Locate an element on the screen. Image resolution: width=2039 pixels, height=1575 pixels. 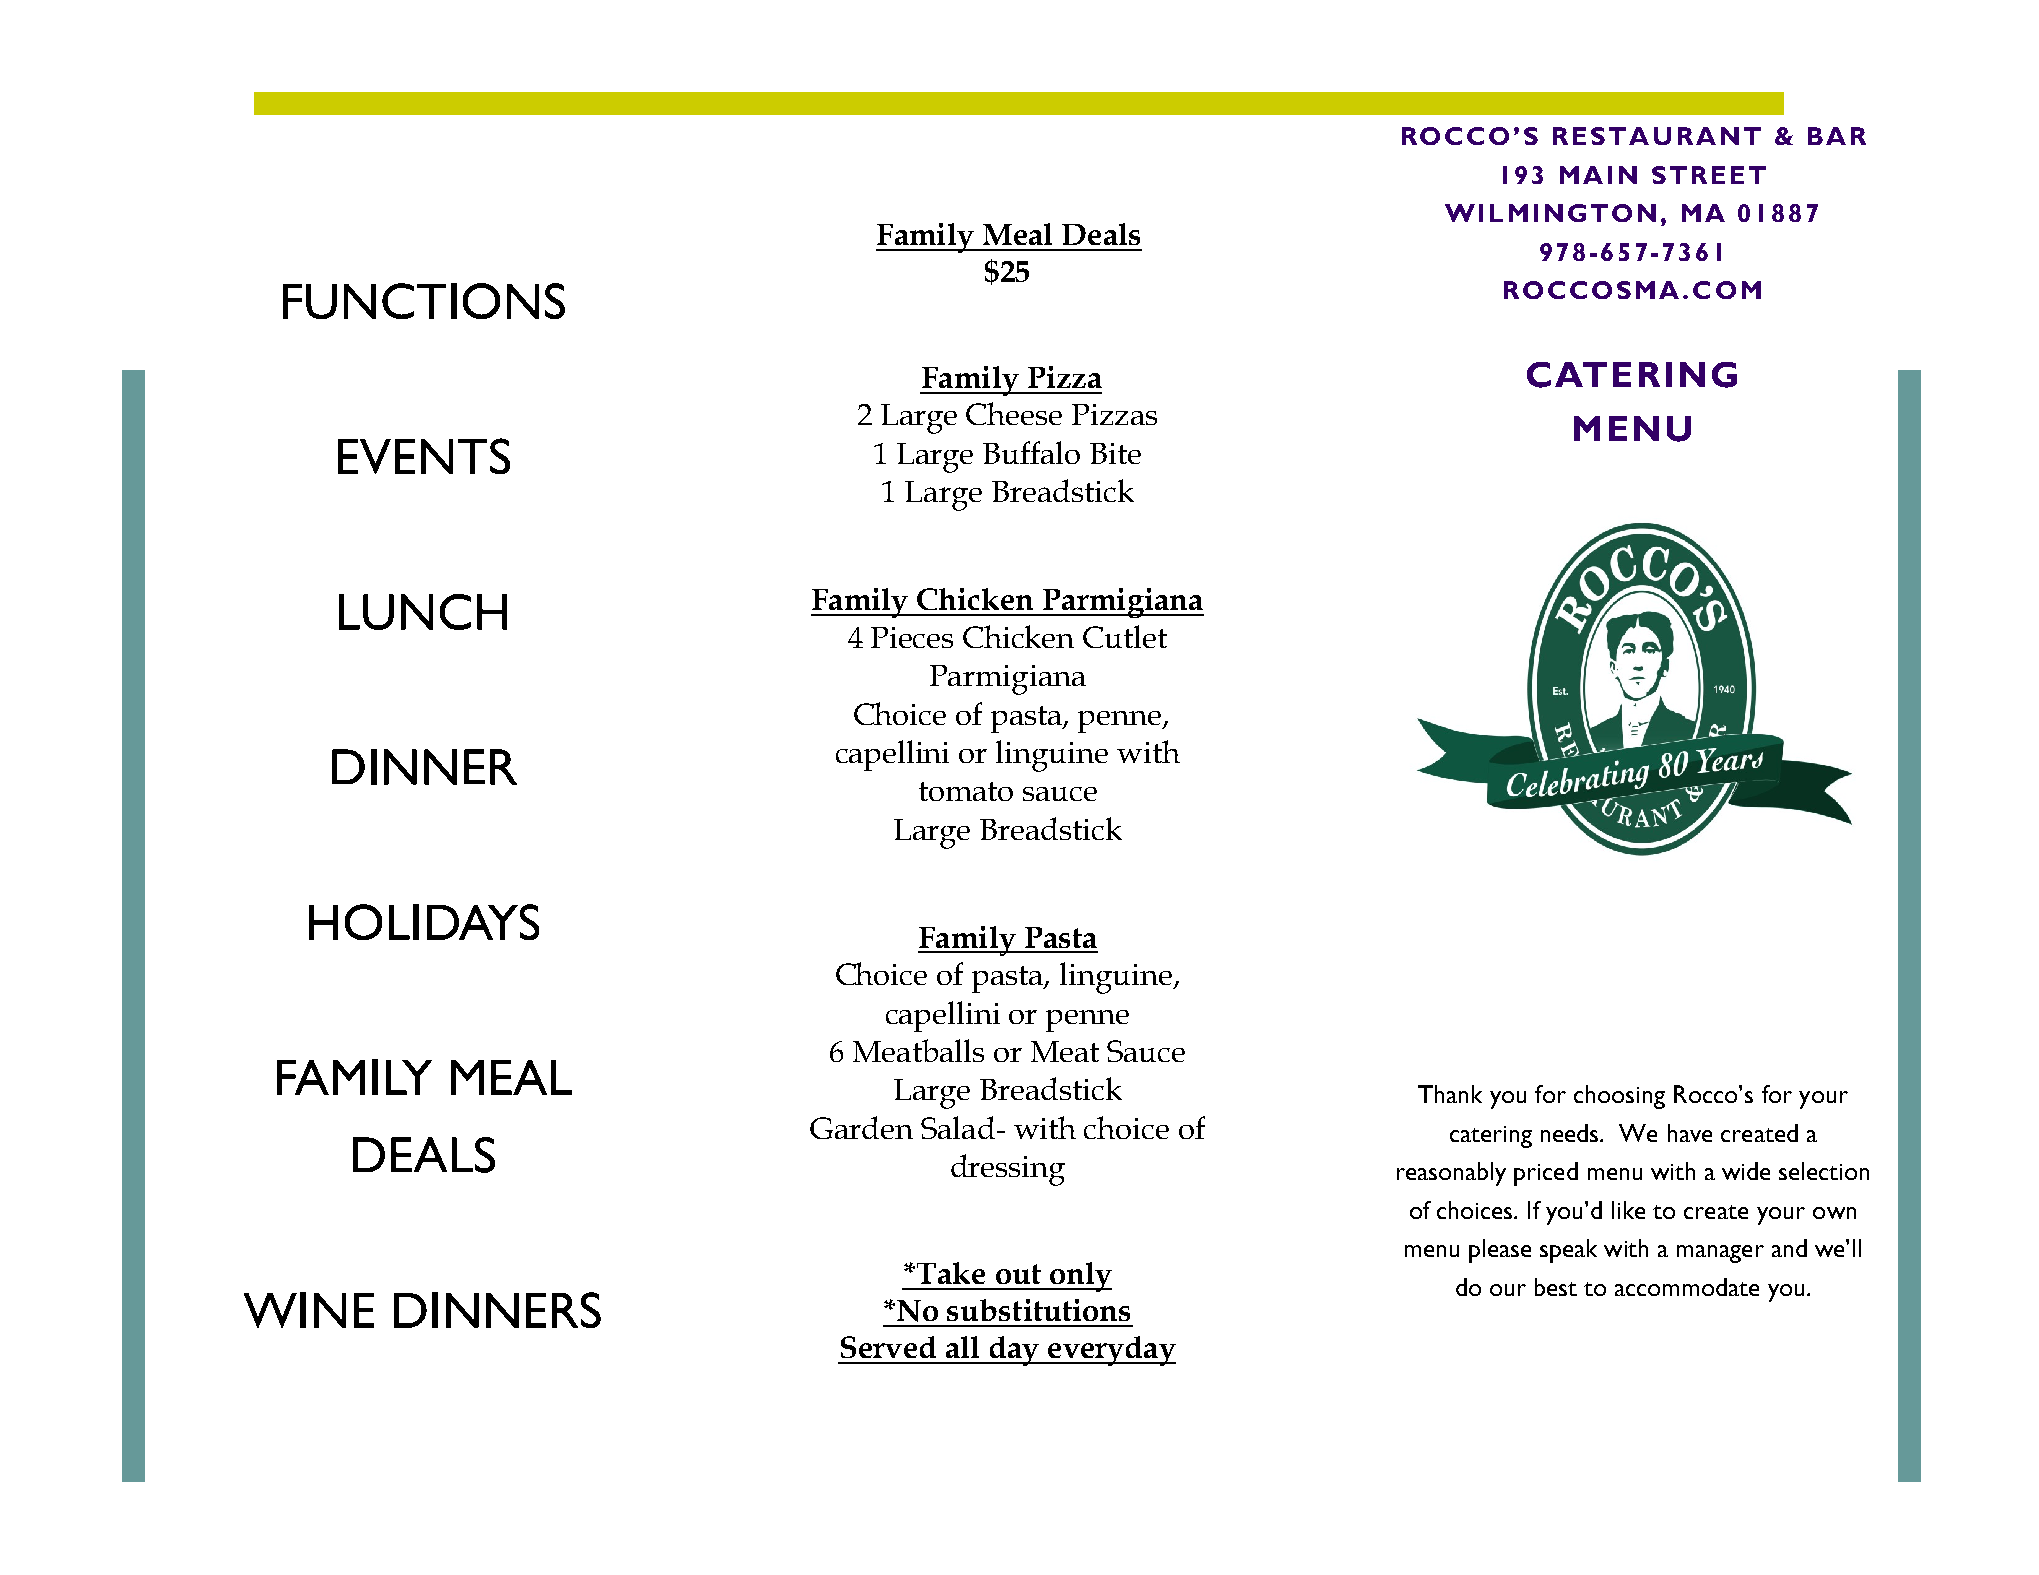
Bite is located at coordinates (1115, 453).
